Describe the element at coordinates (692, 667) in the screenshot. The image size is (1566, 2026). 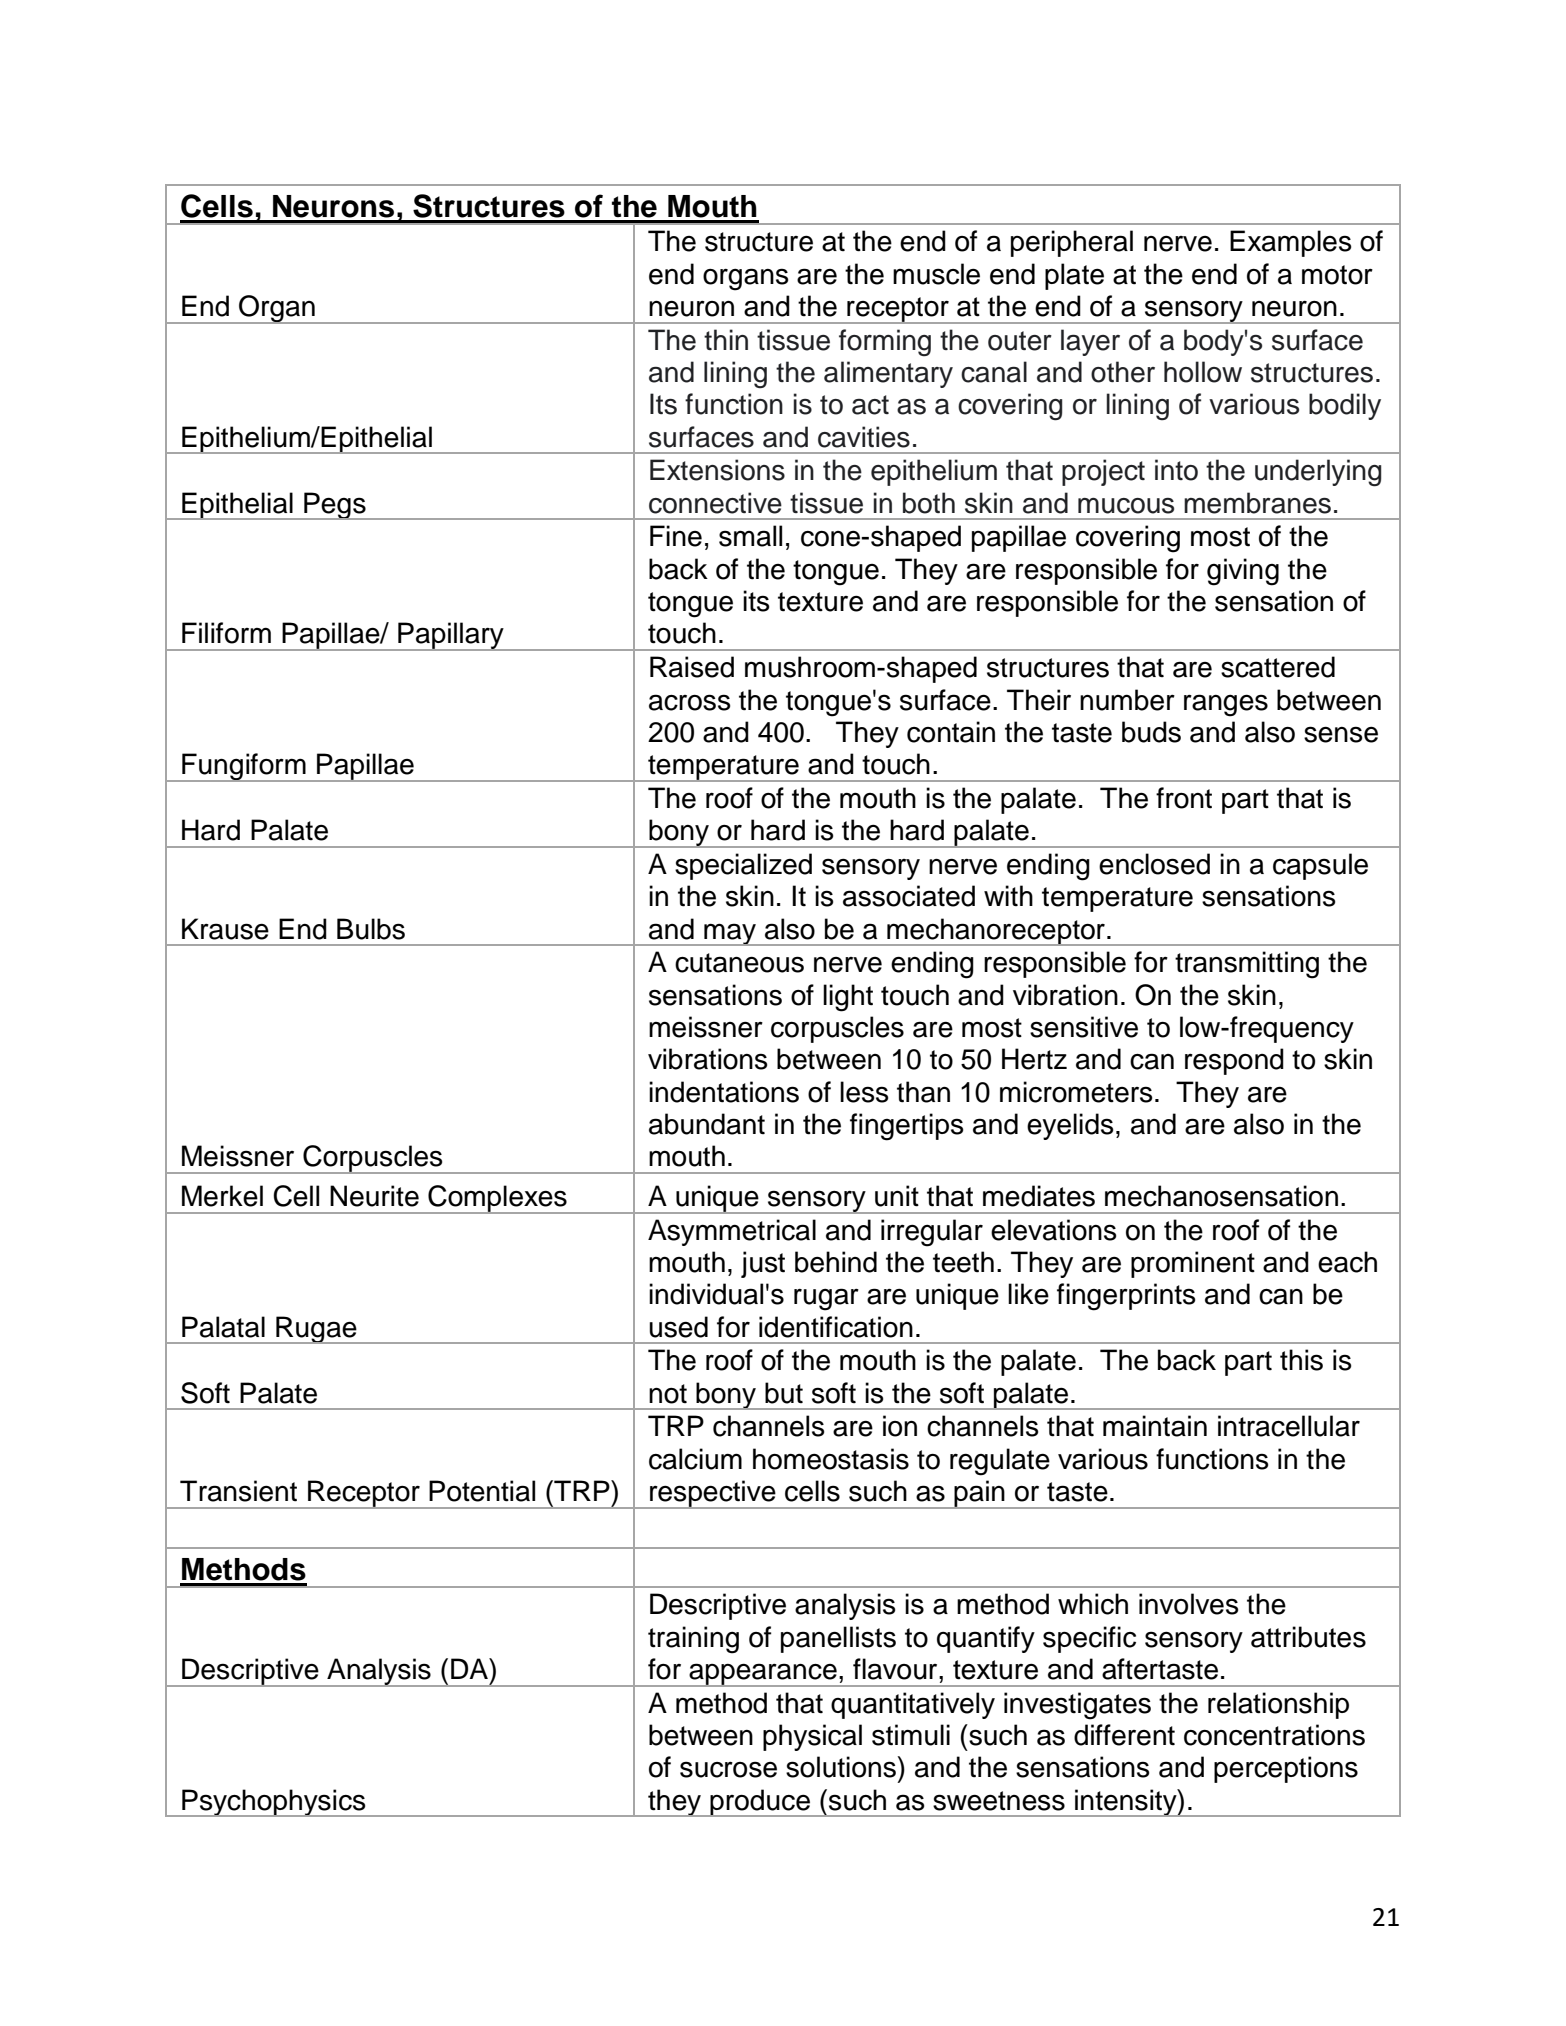
I see `Raised` at that location.
